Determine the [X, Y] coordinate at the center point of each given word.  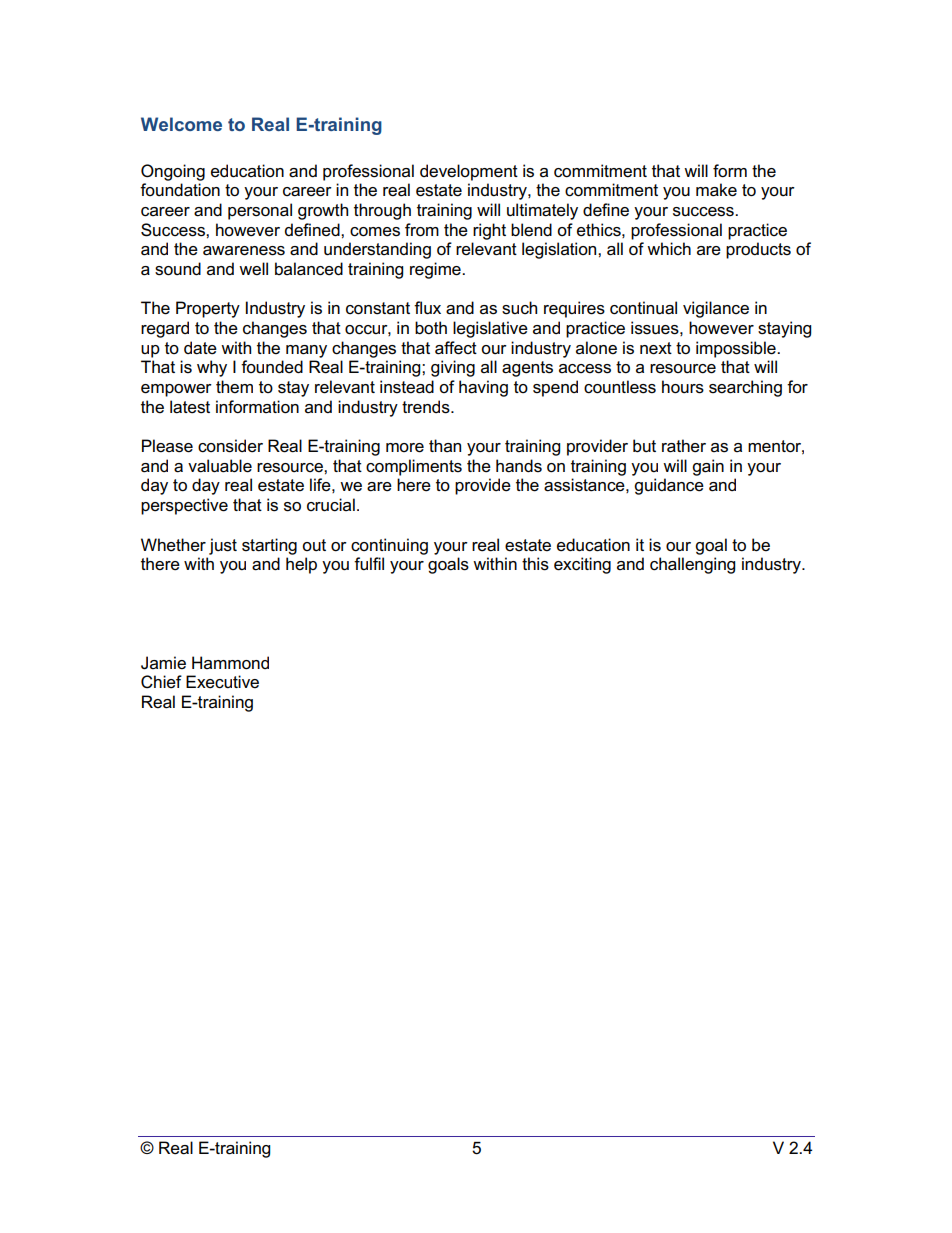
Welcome [181, 124]
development [469, 172]
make [716, 190]
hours [683, 387]
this [535, 564]
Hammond [230, 663]
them [234, 387]
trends [427, 407]
